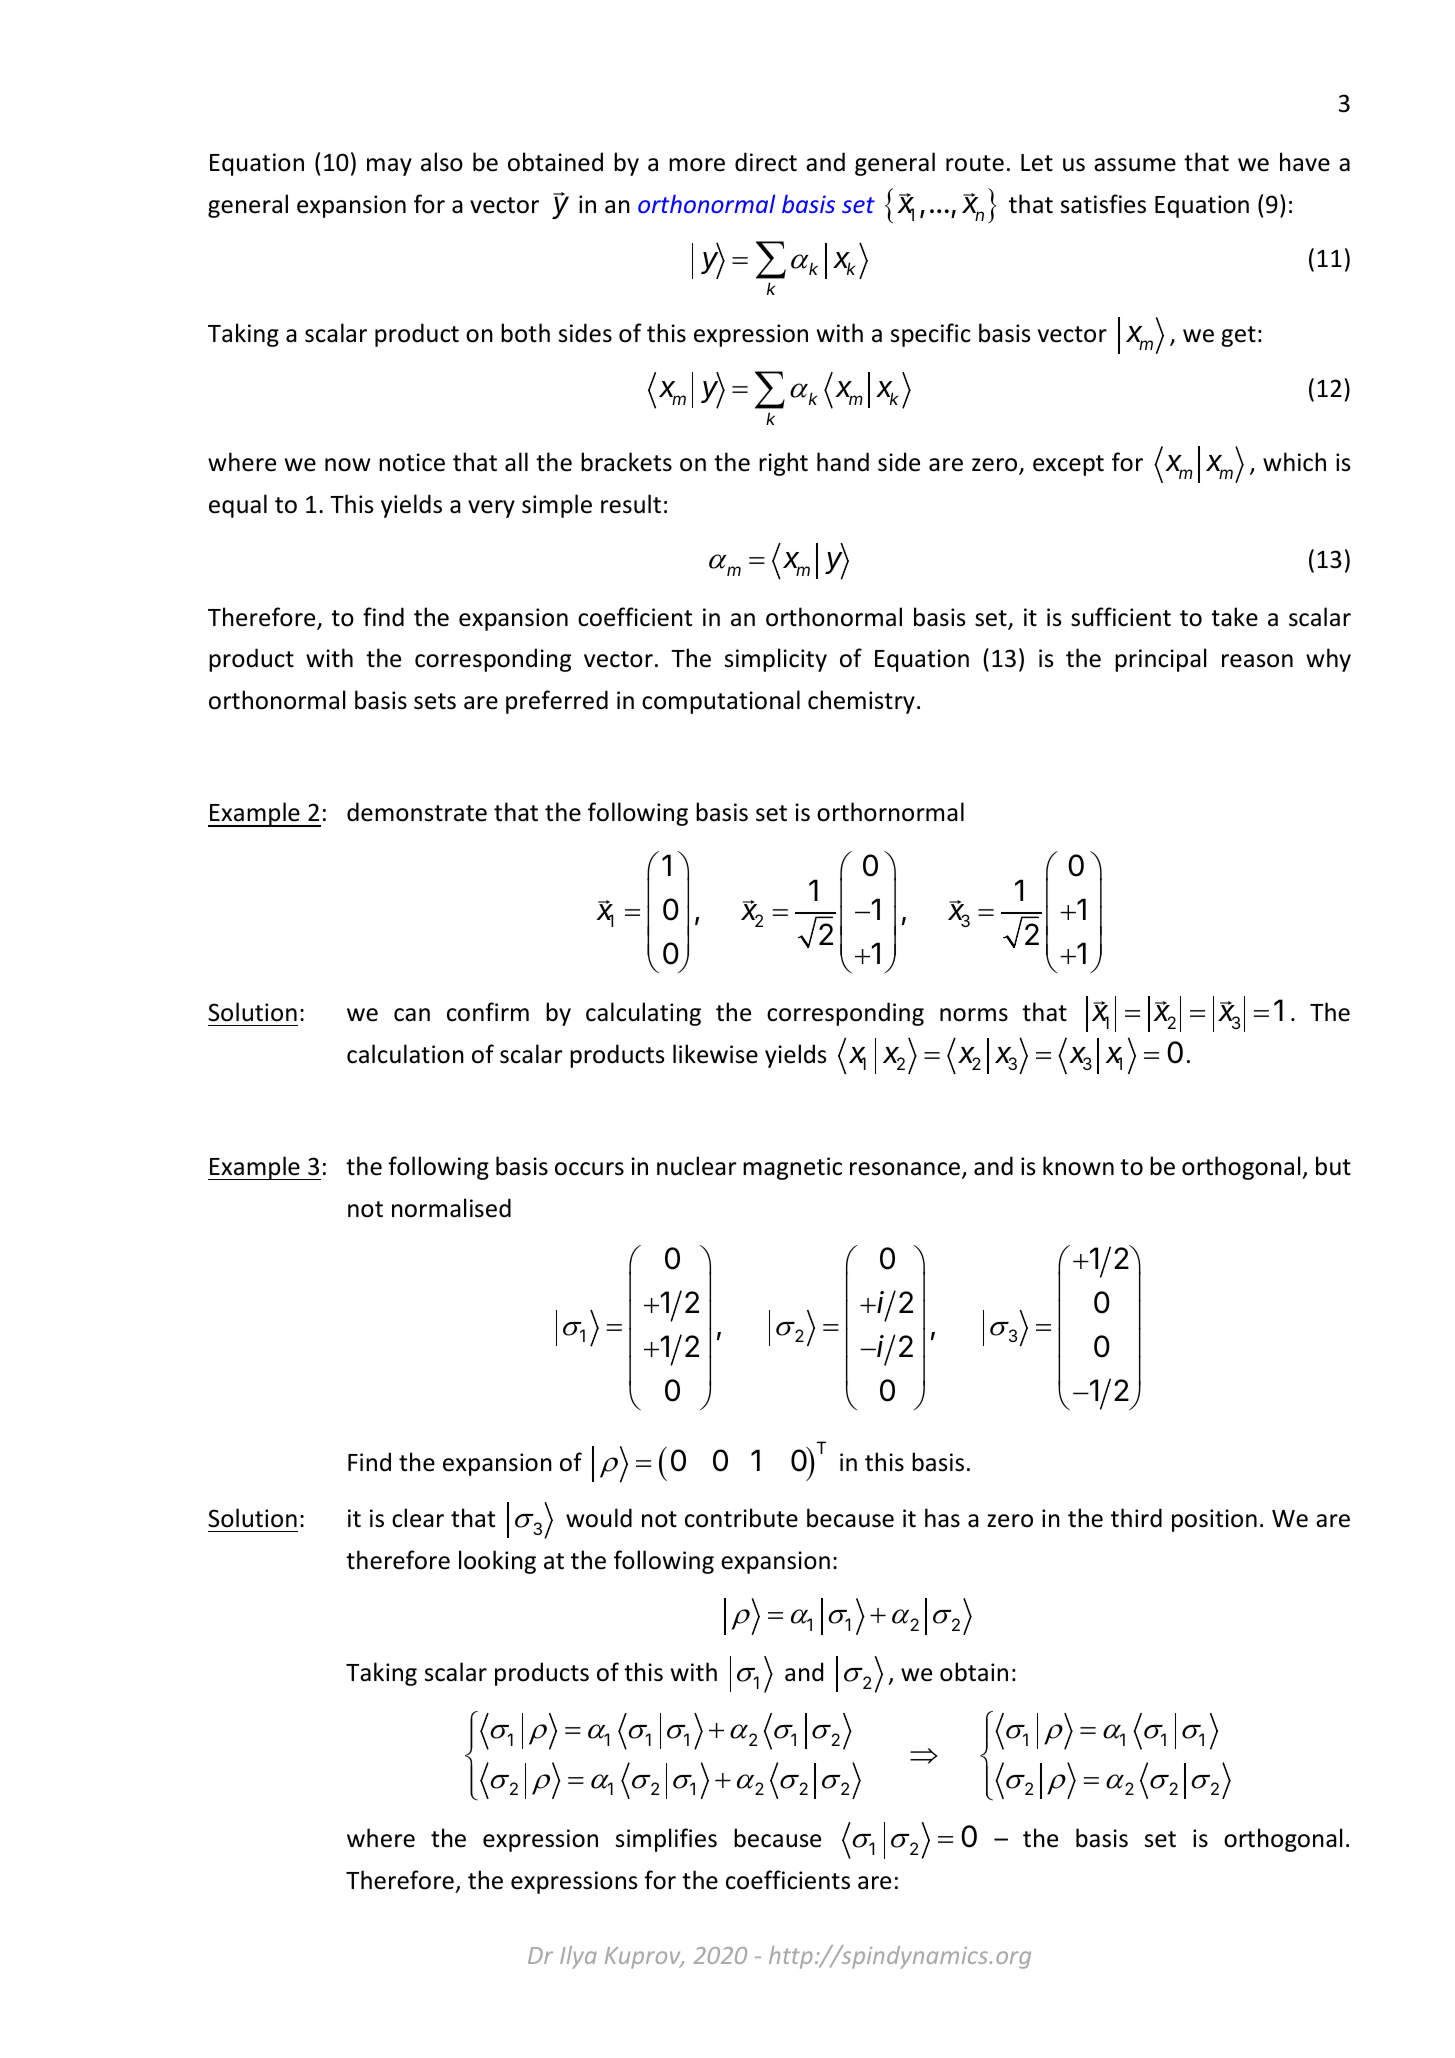  I want to click on known, so click(1078, 1166).
